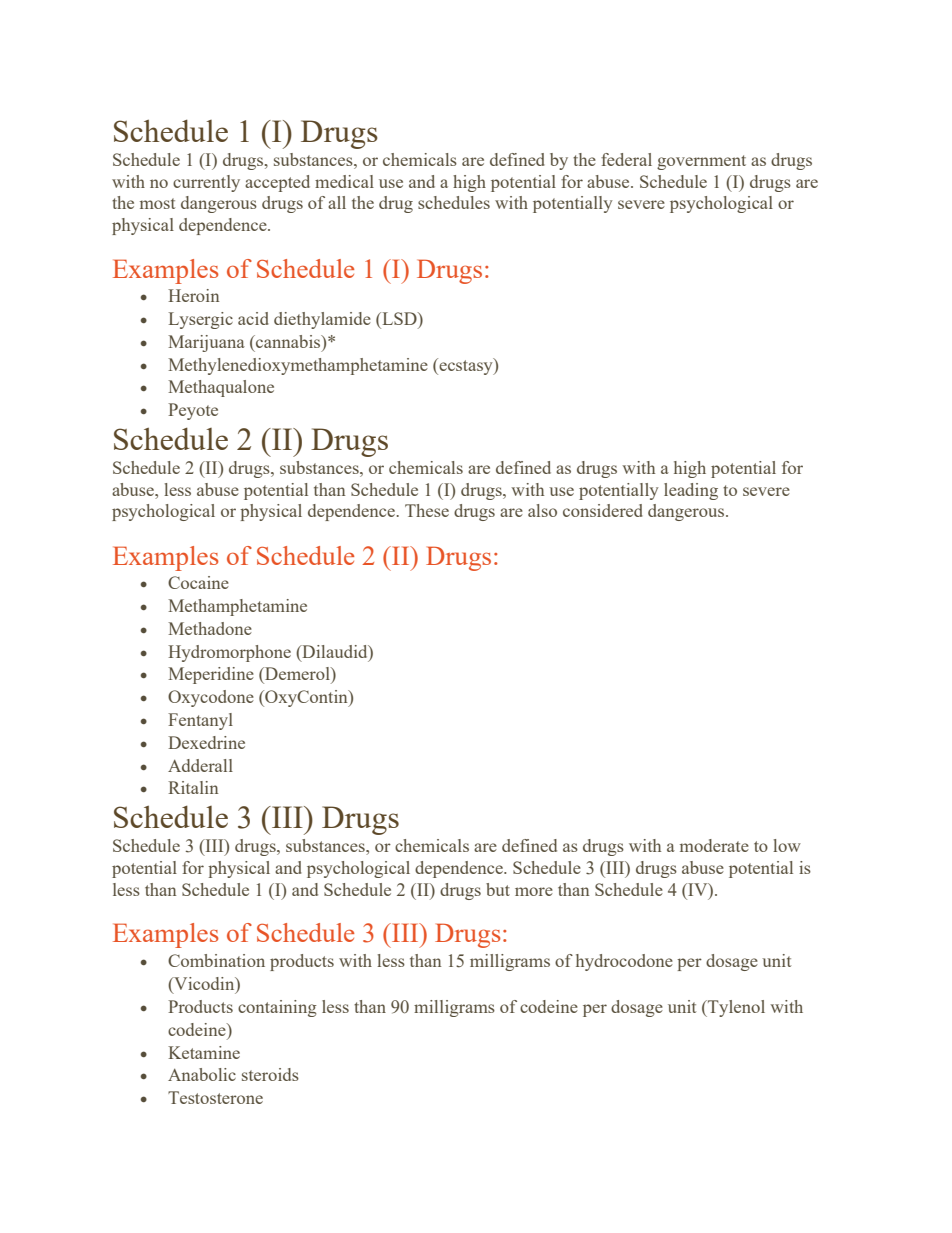 The height and width of the document is (1233, 952). Describe the element at coordinates (270, 1074) in the document. I see `steroids` at that location.
